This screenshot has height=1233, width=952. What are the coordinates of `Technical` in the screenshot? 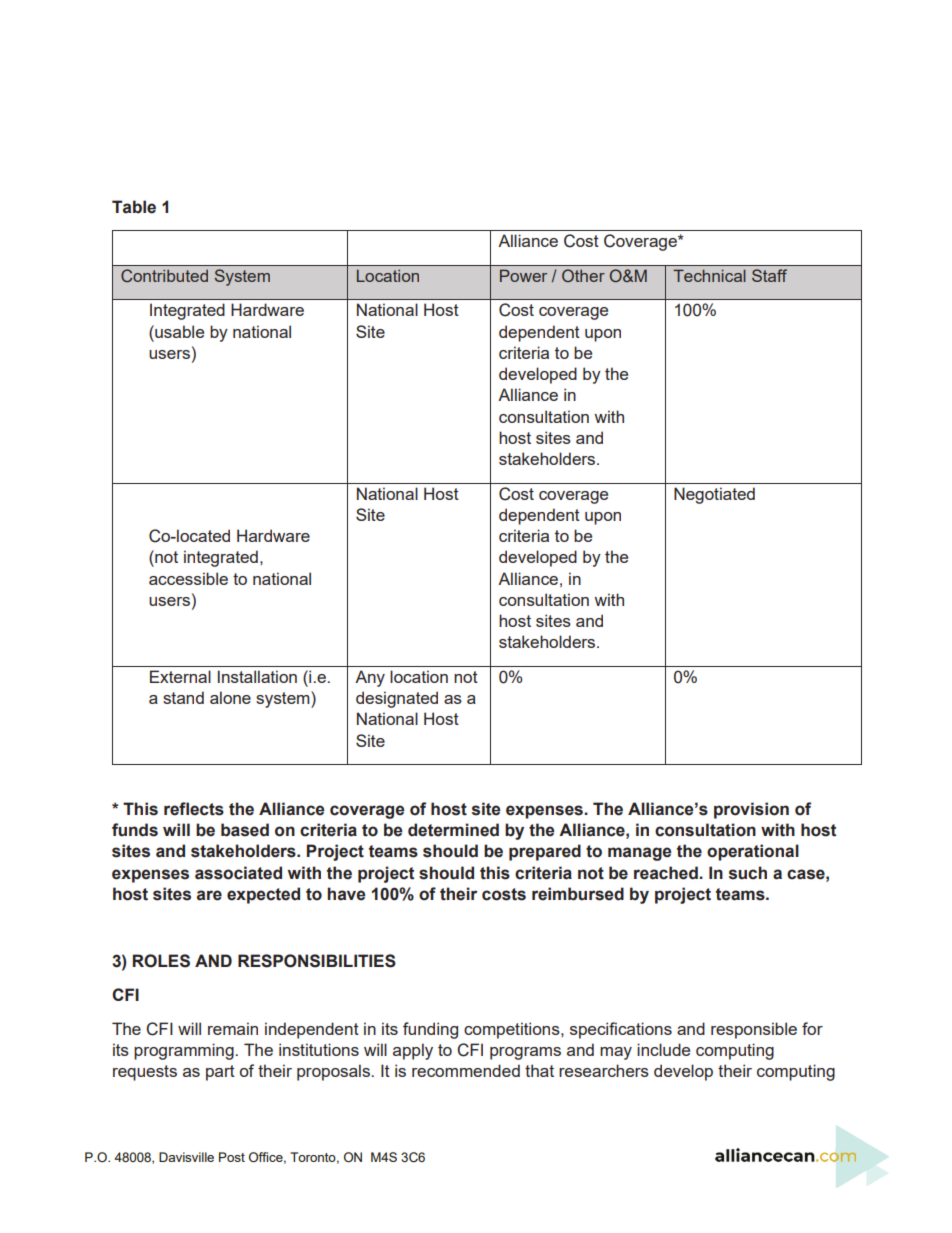 It's located at (709, 275).
